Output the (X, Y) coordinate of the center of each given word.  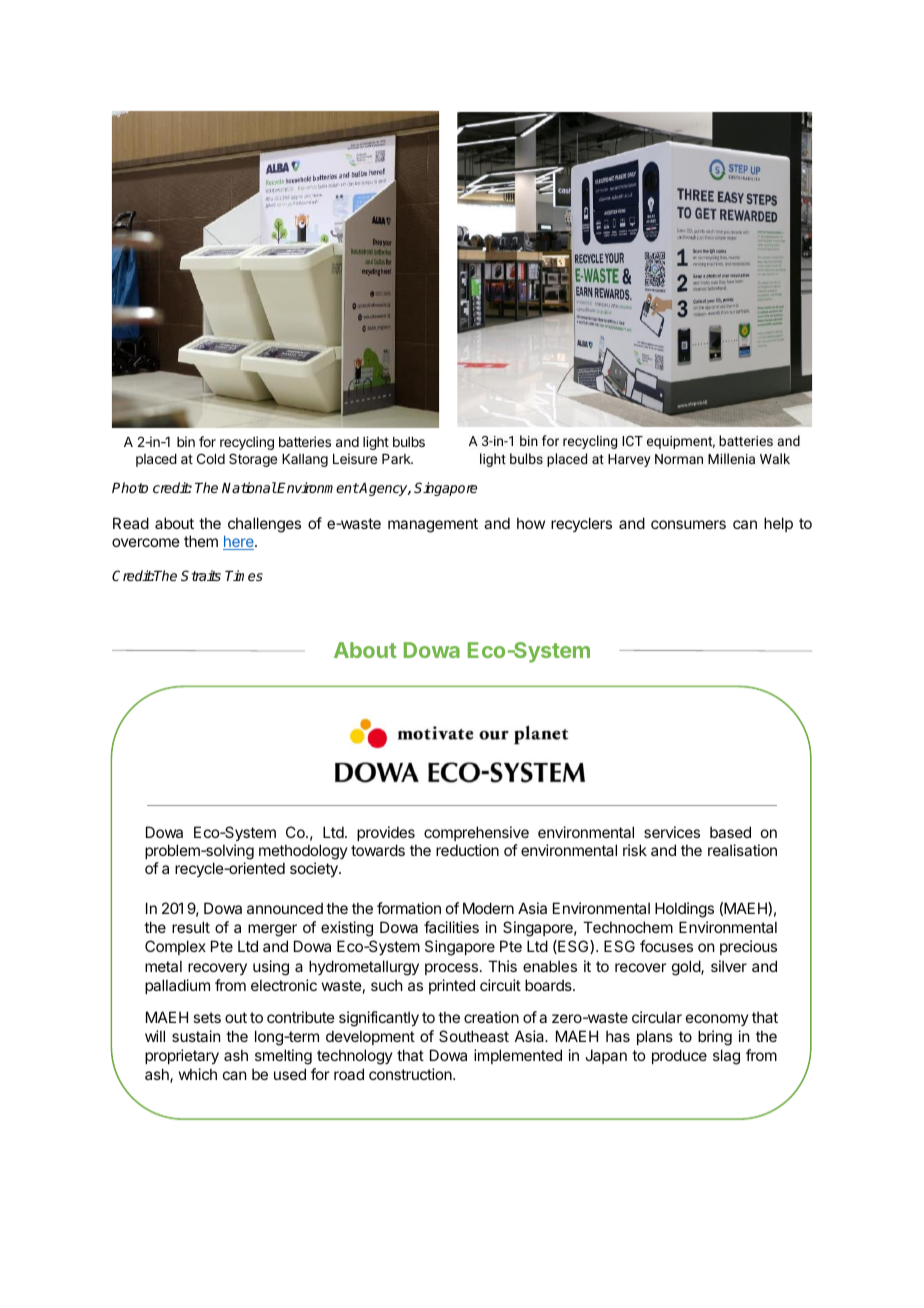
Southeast (474, 1036)
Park (397, 459)
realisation (742, 850)
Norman (679, 459)
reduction (467, 850)
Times (244, 575)
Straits (201, 575)
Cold (211, 458)
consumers (688, 524)
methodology (303, 853)
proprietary (182, 1056)
